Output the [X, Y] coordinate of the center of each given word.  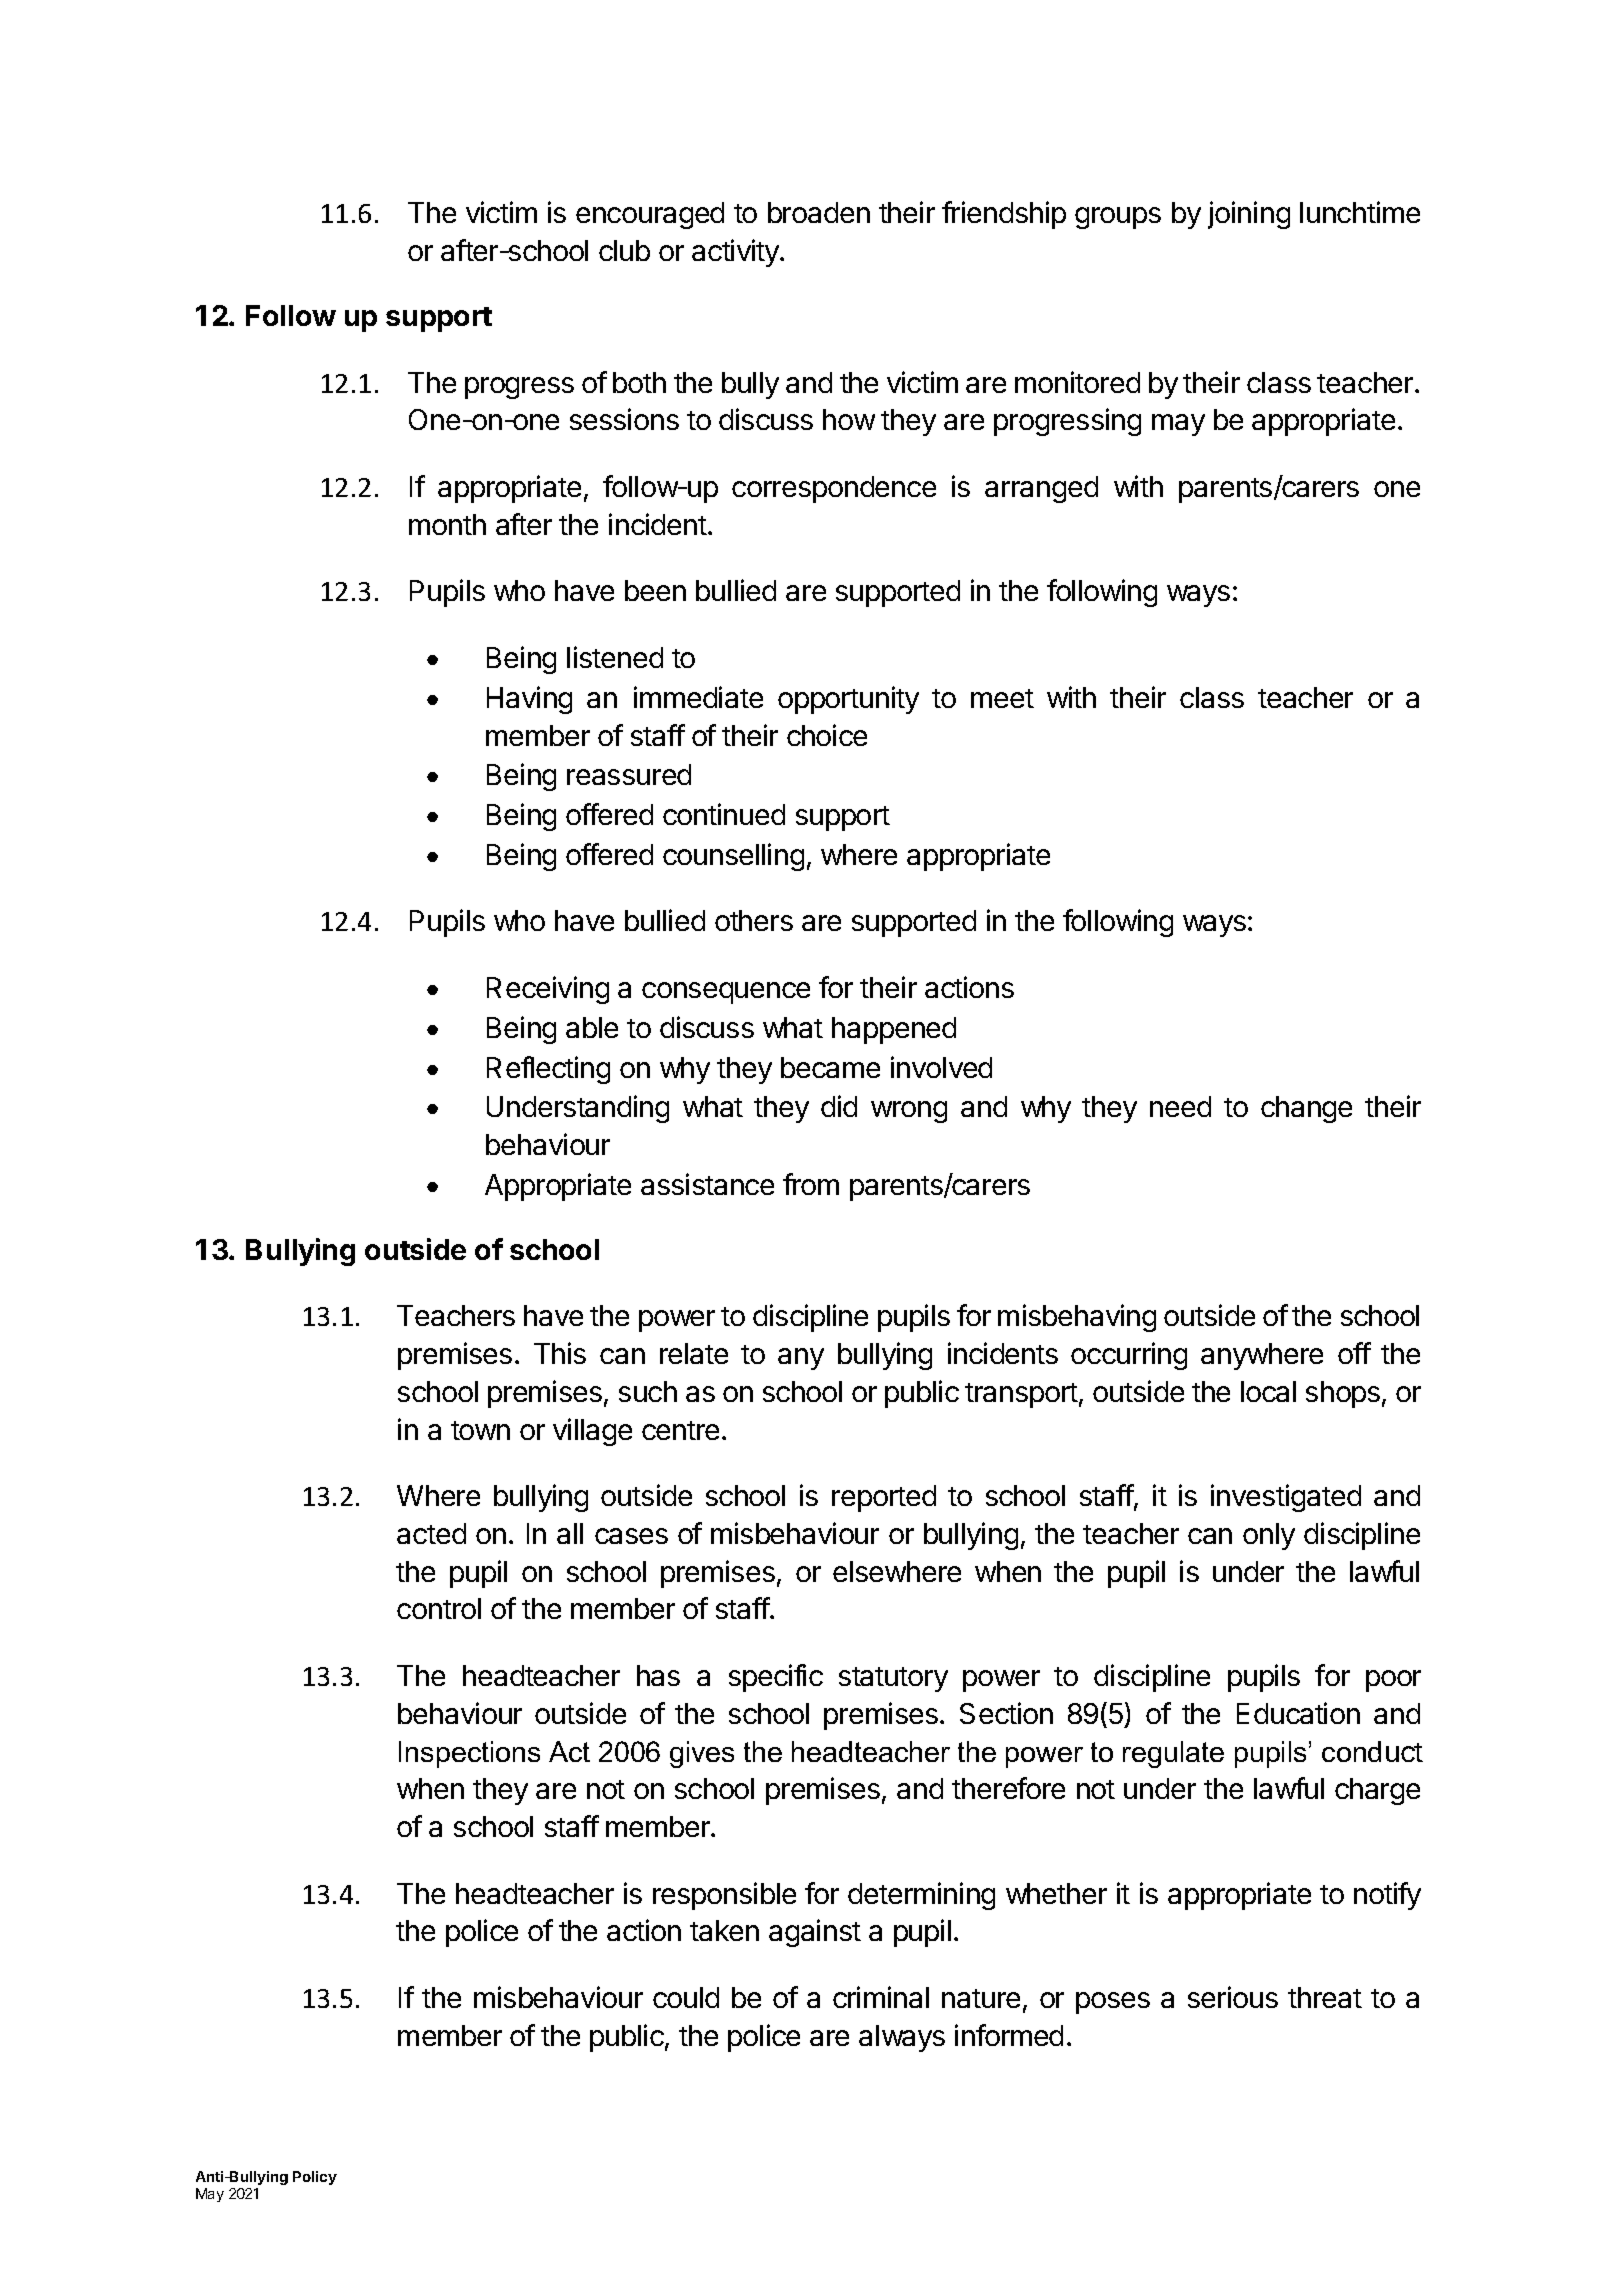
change [1306, 1109]
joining [1249, 215]
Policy [315, 2178]
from [811, 1184]
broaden [819, 212]
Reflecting [548, 1070]
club [624, 250]
